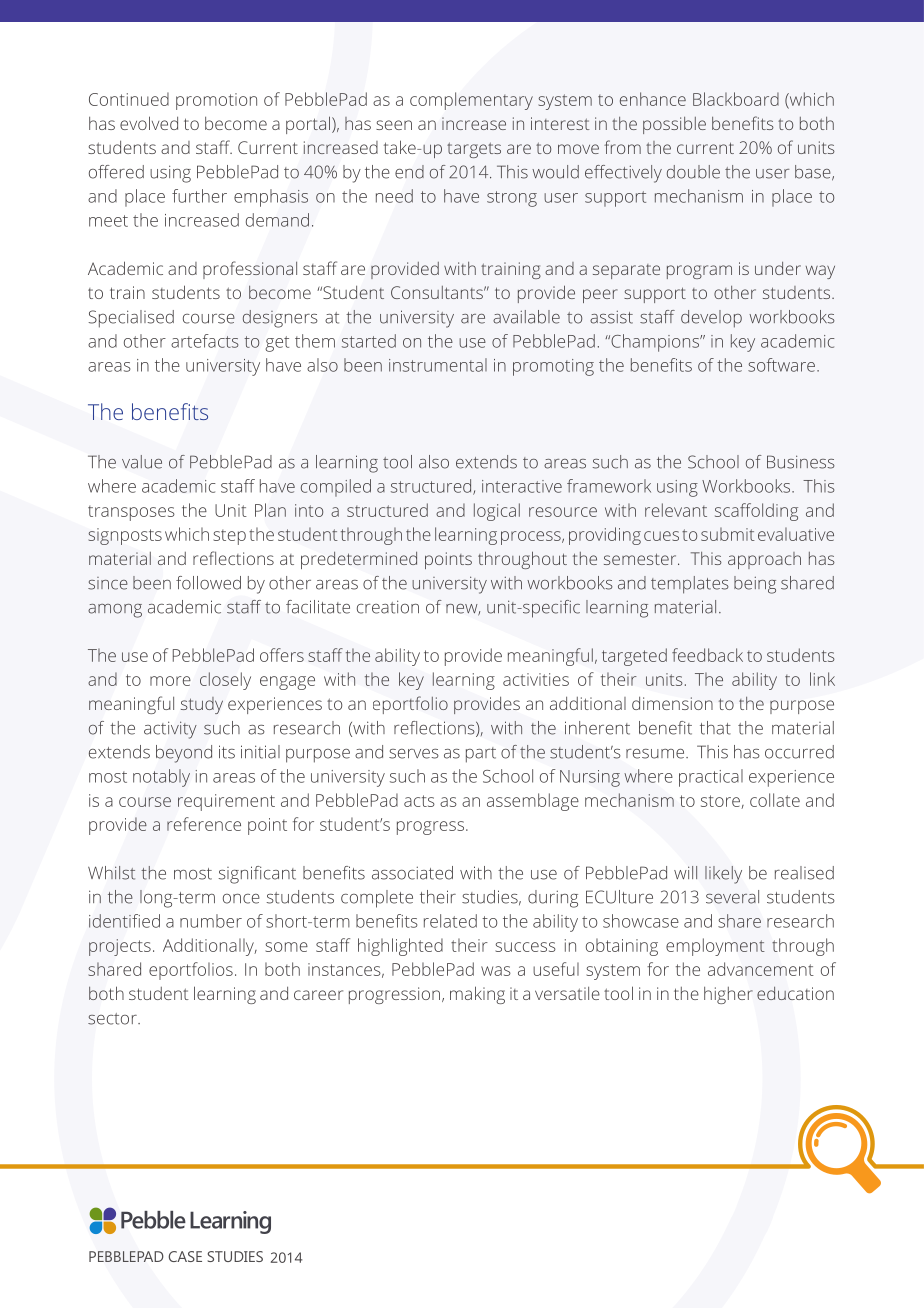 The width and height of the screenshot is (924, 1308). I want to click on instrumental, so click(438, 365).
